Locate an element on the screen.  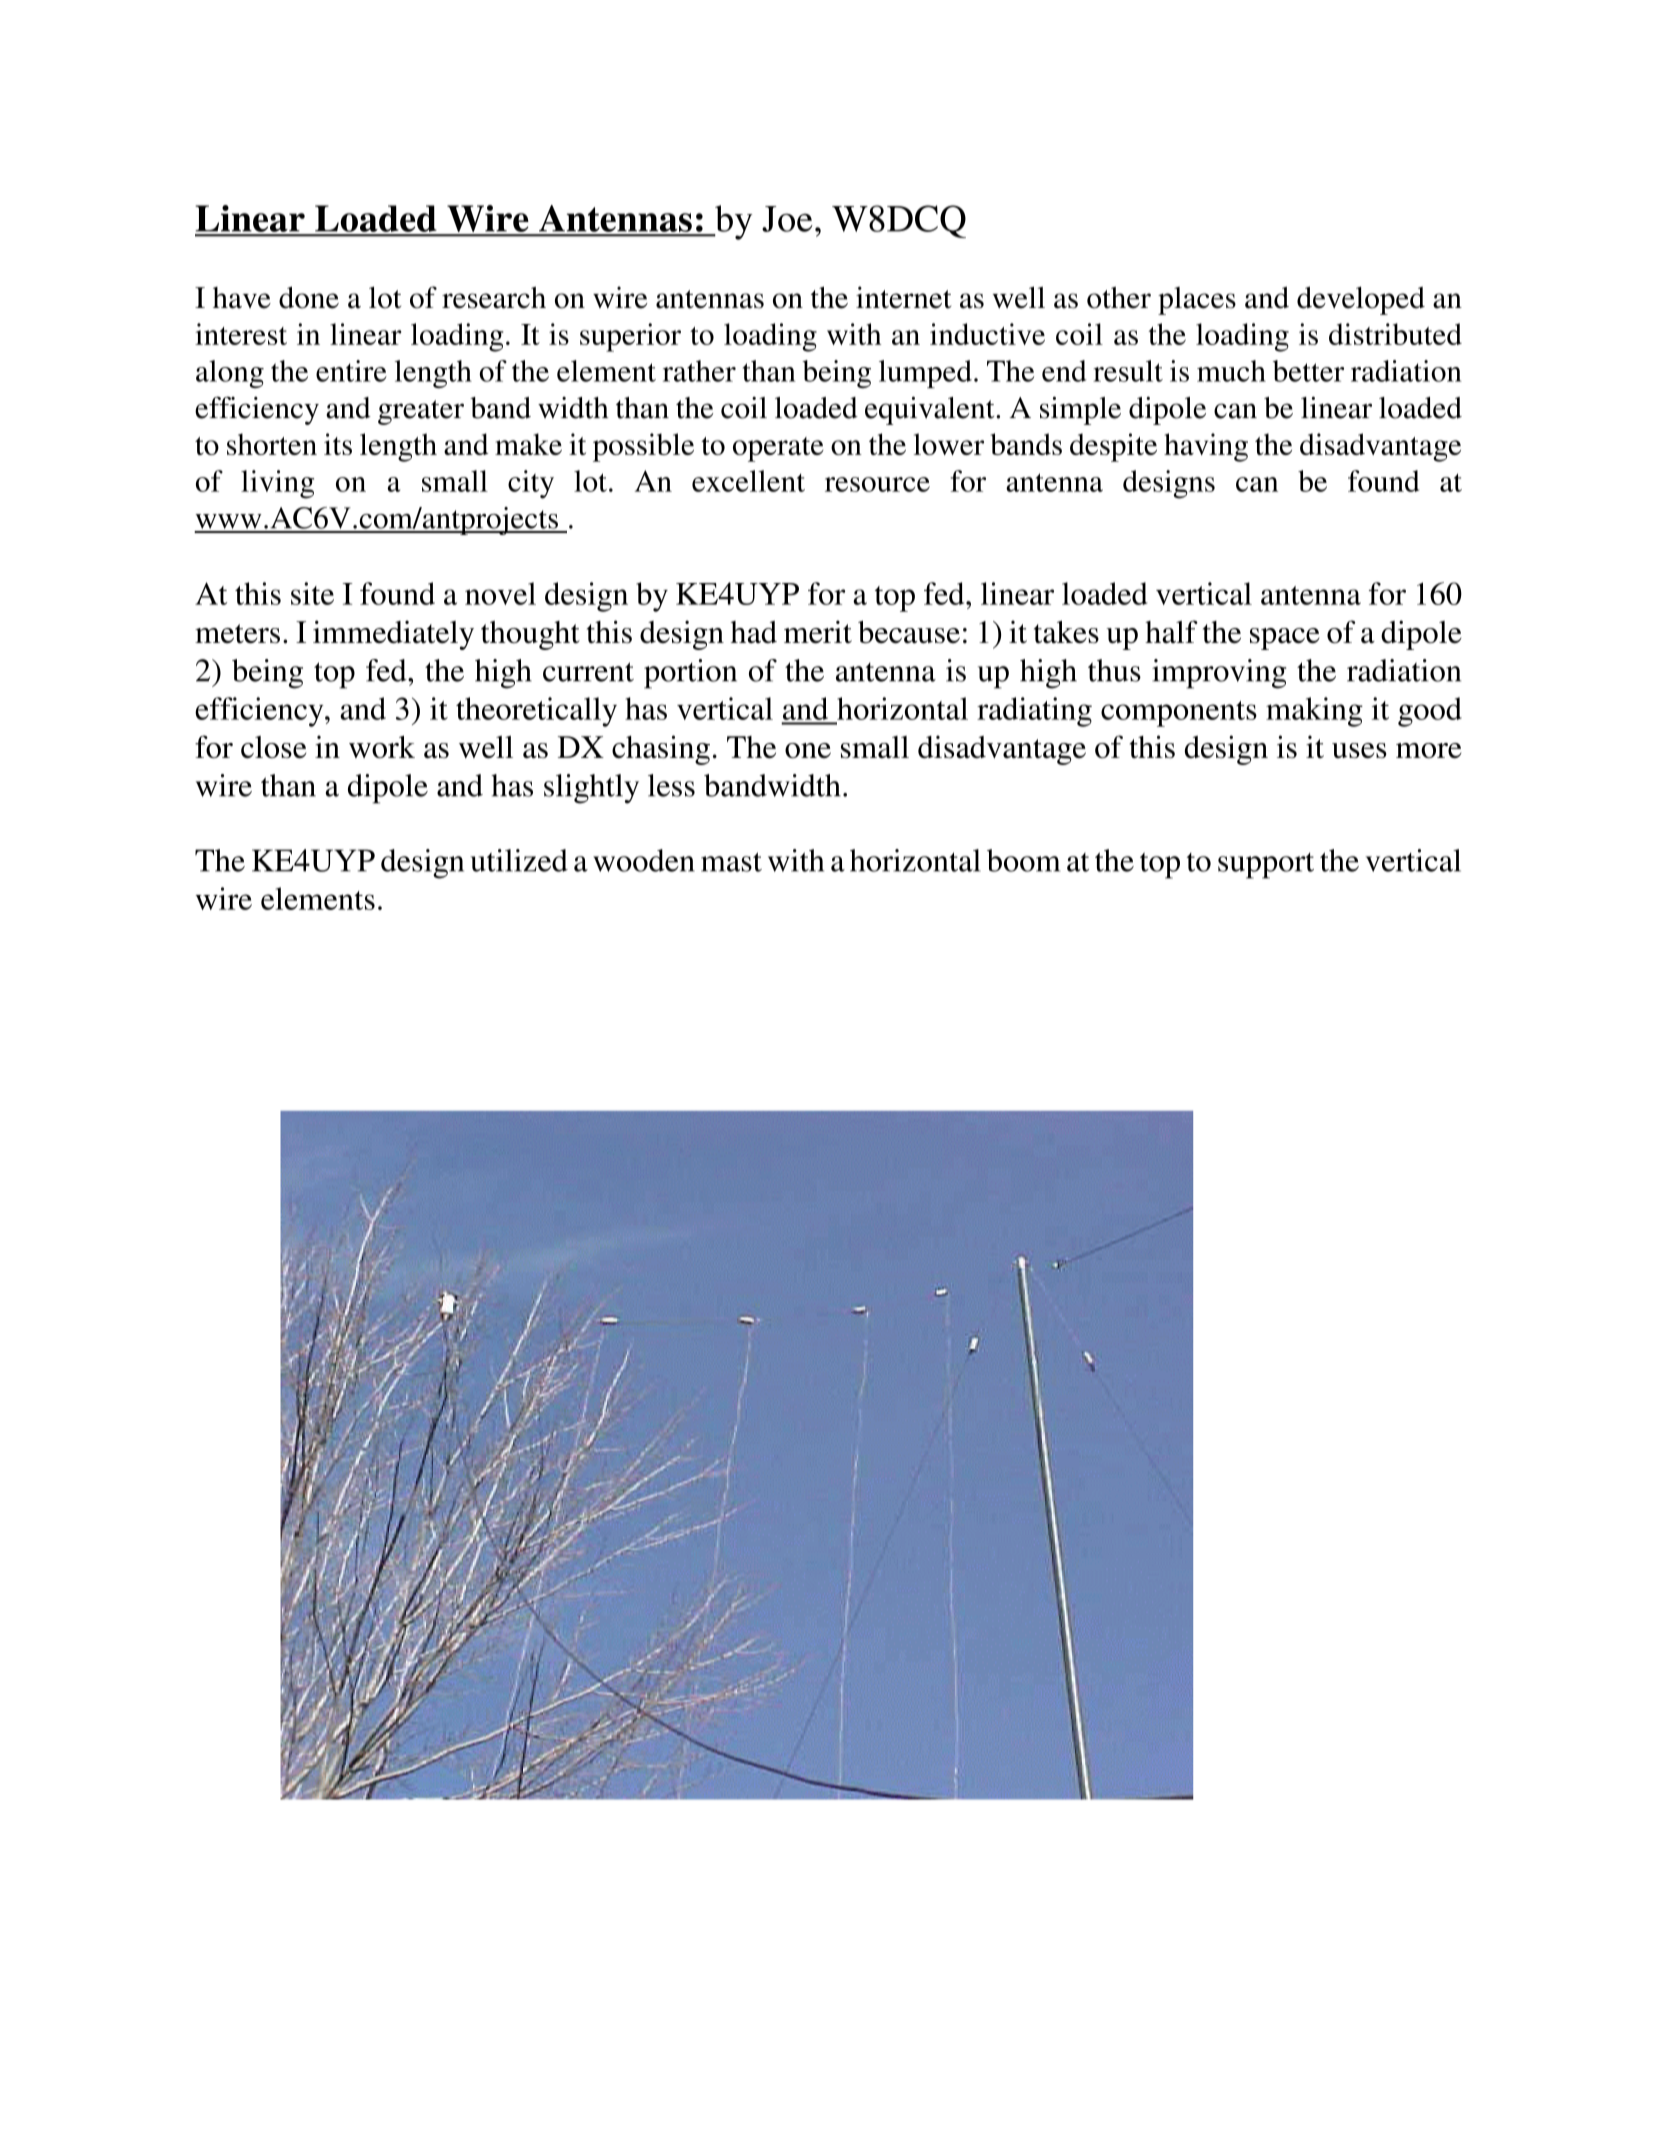
utilized is located at coordinates (519, 860).
